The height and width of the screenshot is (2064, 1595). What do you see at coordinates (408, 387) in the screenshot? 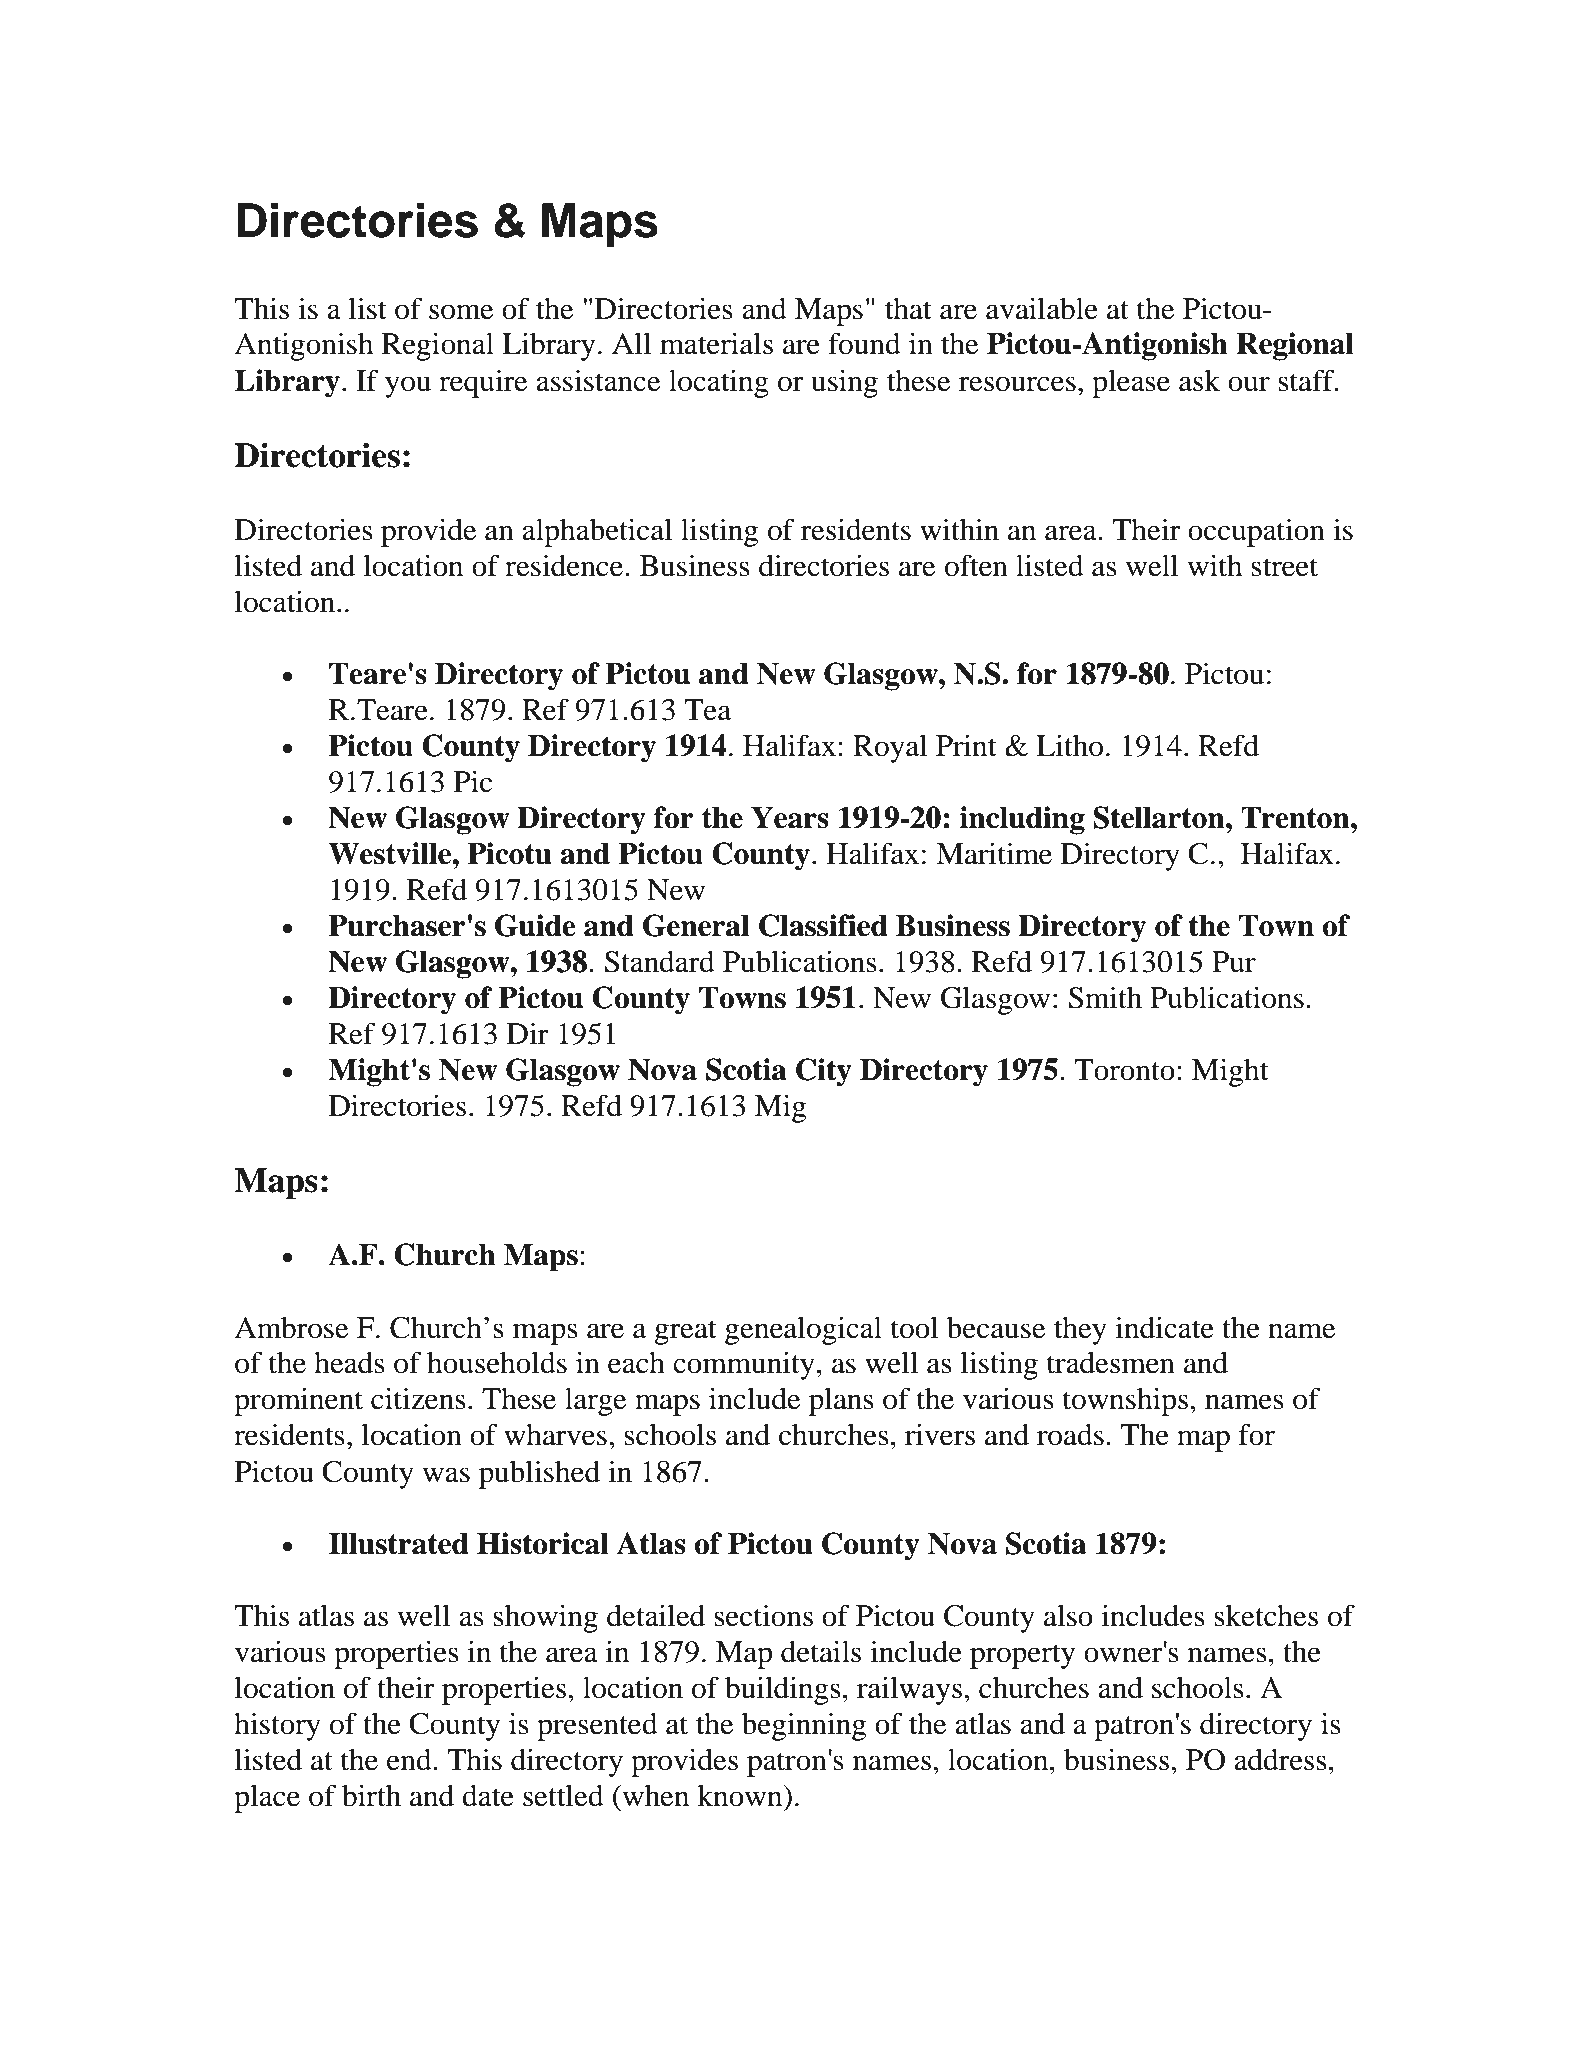
I see `you` at bounding box center [408, 387].
